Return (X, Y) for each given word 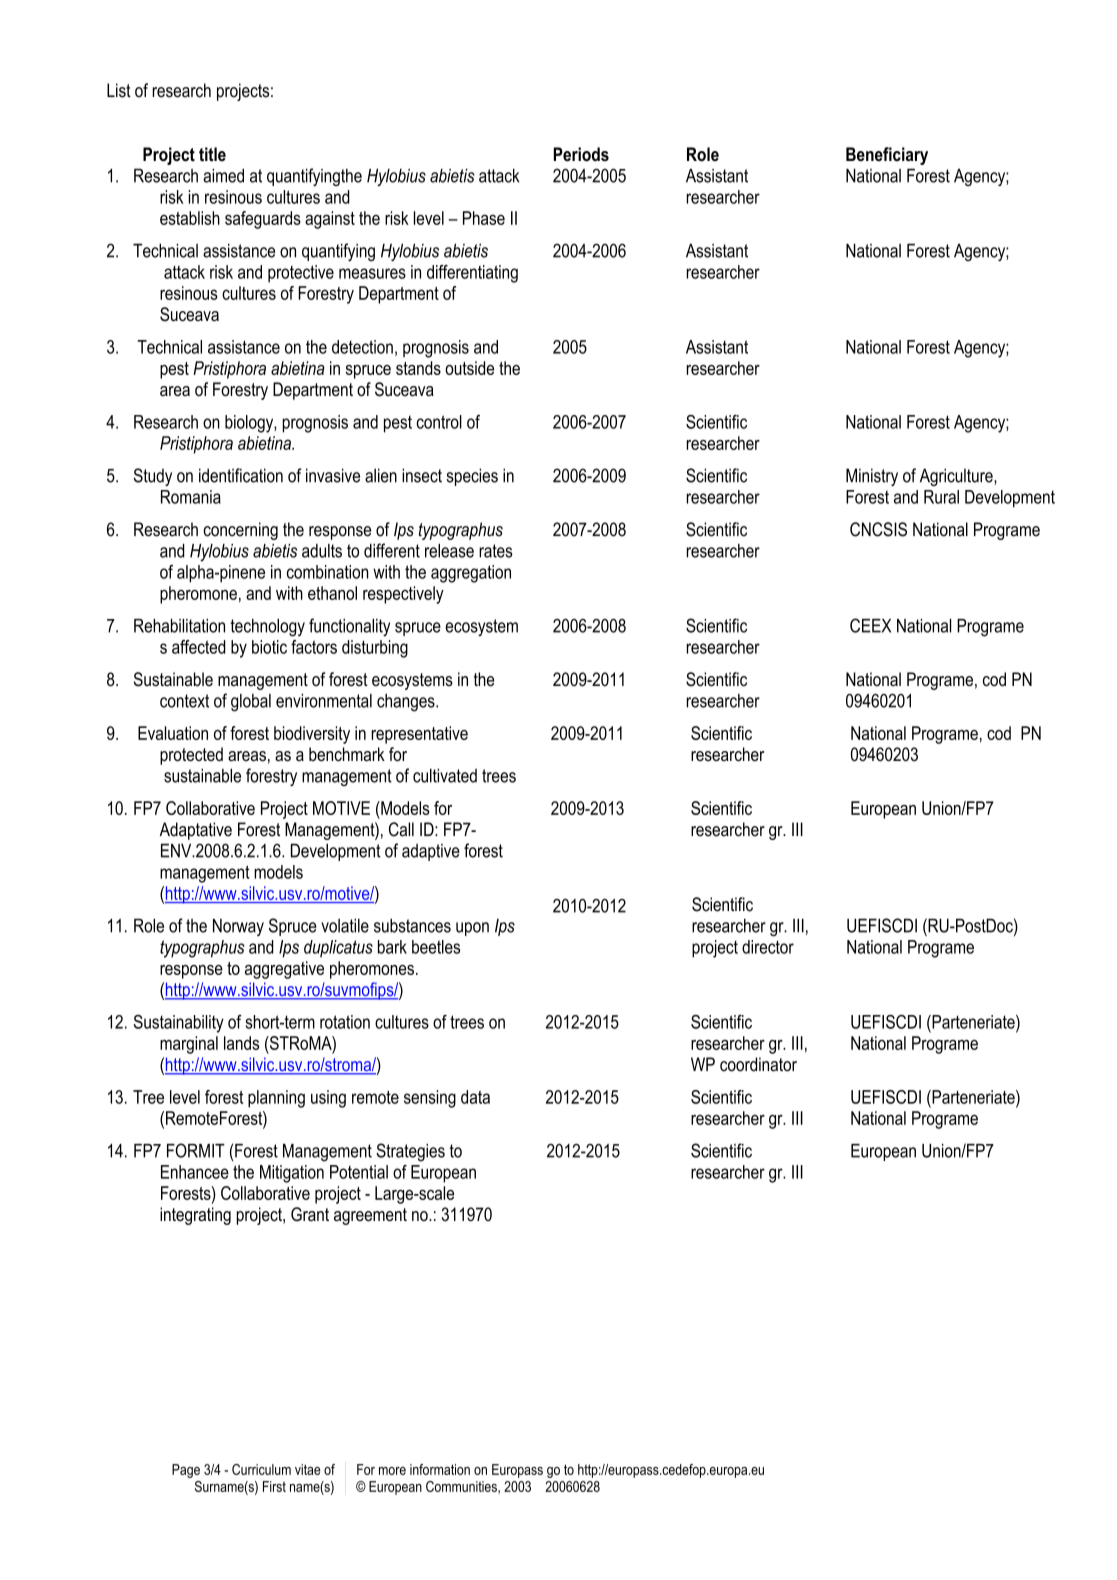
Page (186, 1471)
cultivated (445, 775)
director (768, 947)
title (212, 154)
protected (191, 756)
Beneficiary (887, 156)
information (440, 1469)
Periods (581, 154)
